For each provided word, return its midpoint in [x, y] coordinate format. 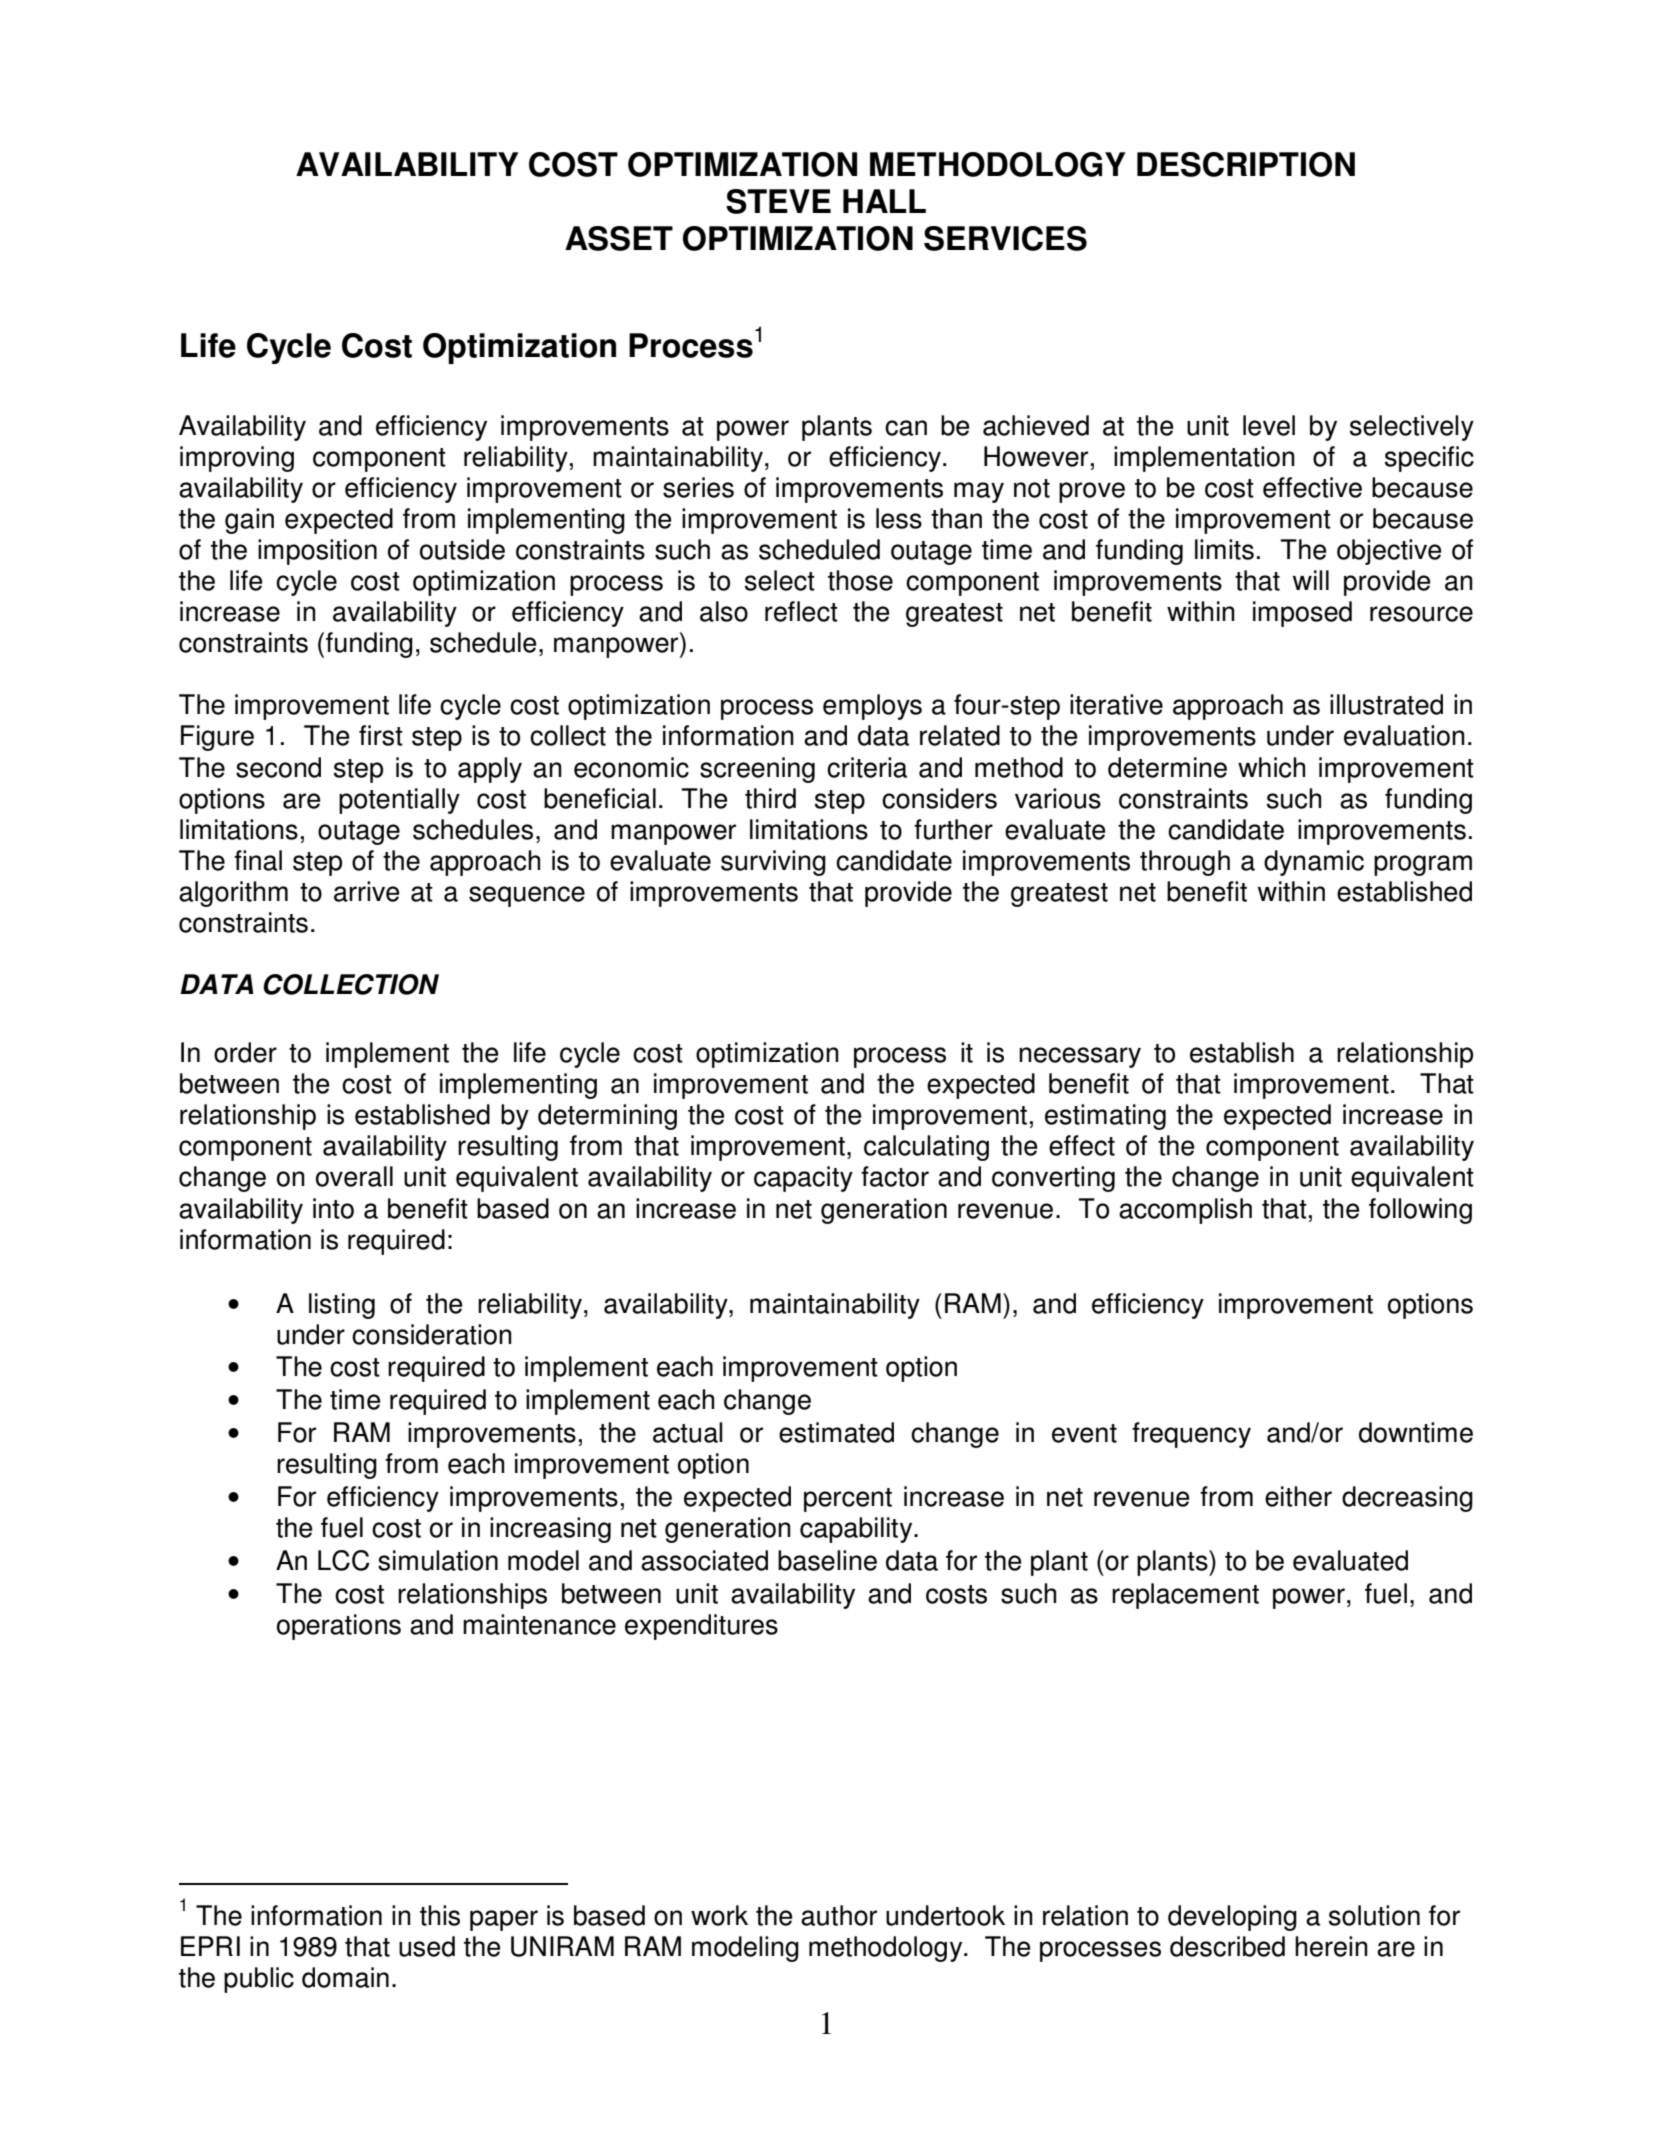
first [381, 735]
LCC [343, 1560]
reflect [801, 611]
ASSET [619, 238]
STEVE [778, 201]
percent [848, 1500]
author [839, 1915]
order [245, 1052]
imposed [1302, 614]
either [1298, 1496]
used [427, 1946]
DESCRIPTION [1246, 164]
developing [1232, 1918]
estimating [1105, 1117]
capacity [803, 1179]
